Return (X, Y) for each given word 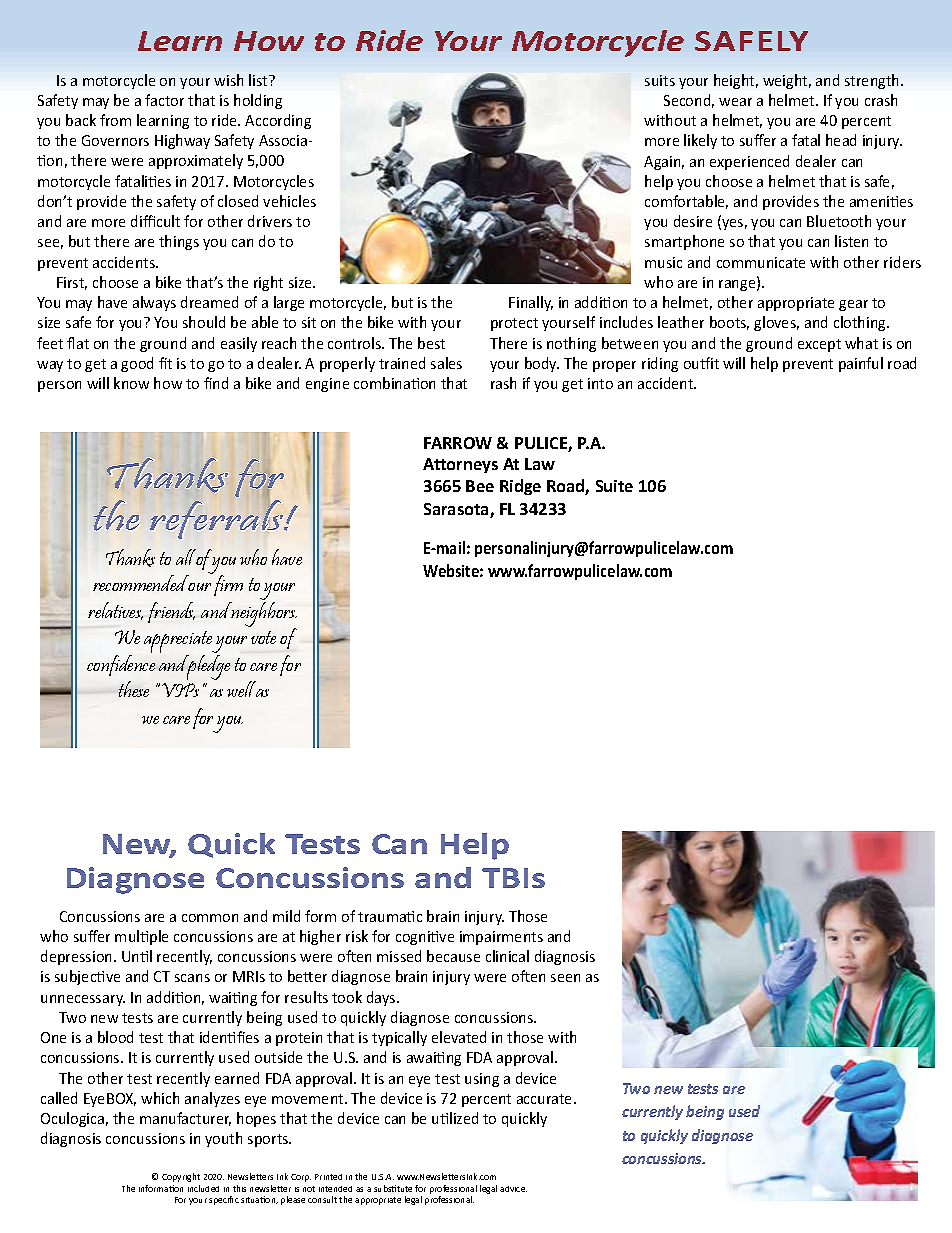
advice (513, 1189)
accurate (546, 1099)
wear (735, 102)
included (203, 1188)
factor (164, 100)
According (278, 121)
